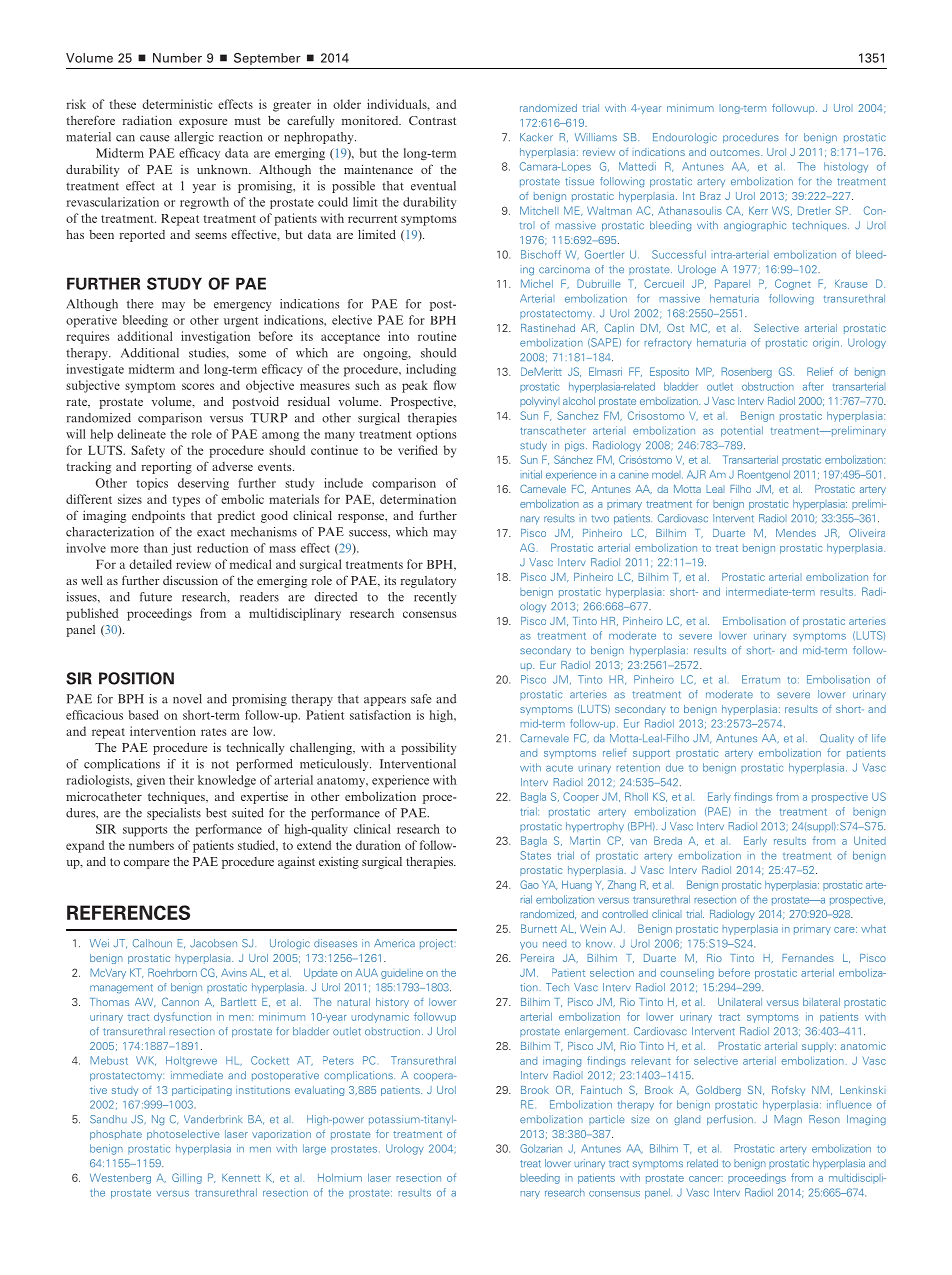  What do you see at coordinates (730, 1120) in the screenshot?
I see `perfusion` at bounding box center [730, 1120].
